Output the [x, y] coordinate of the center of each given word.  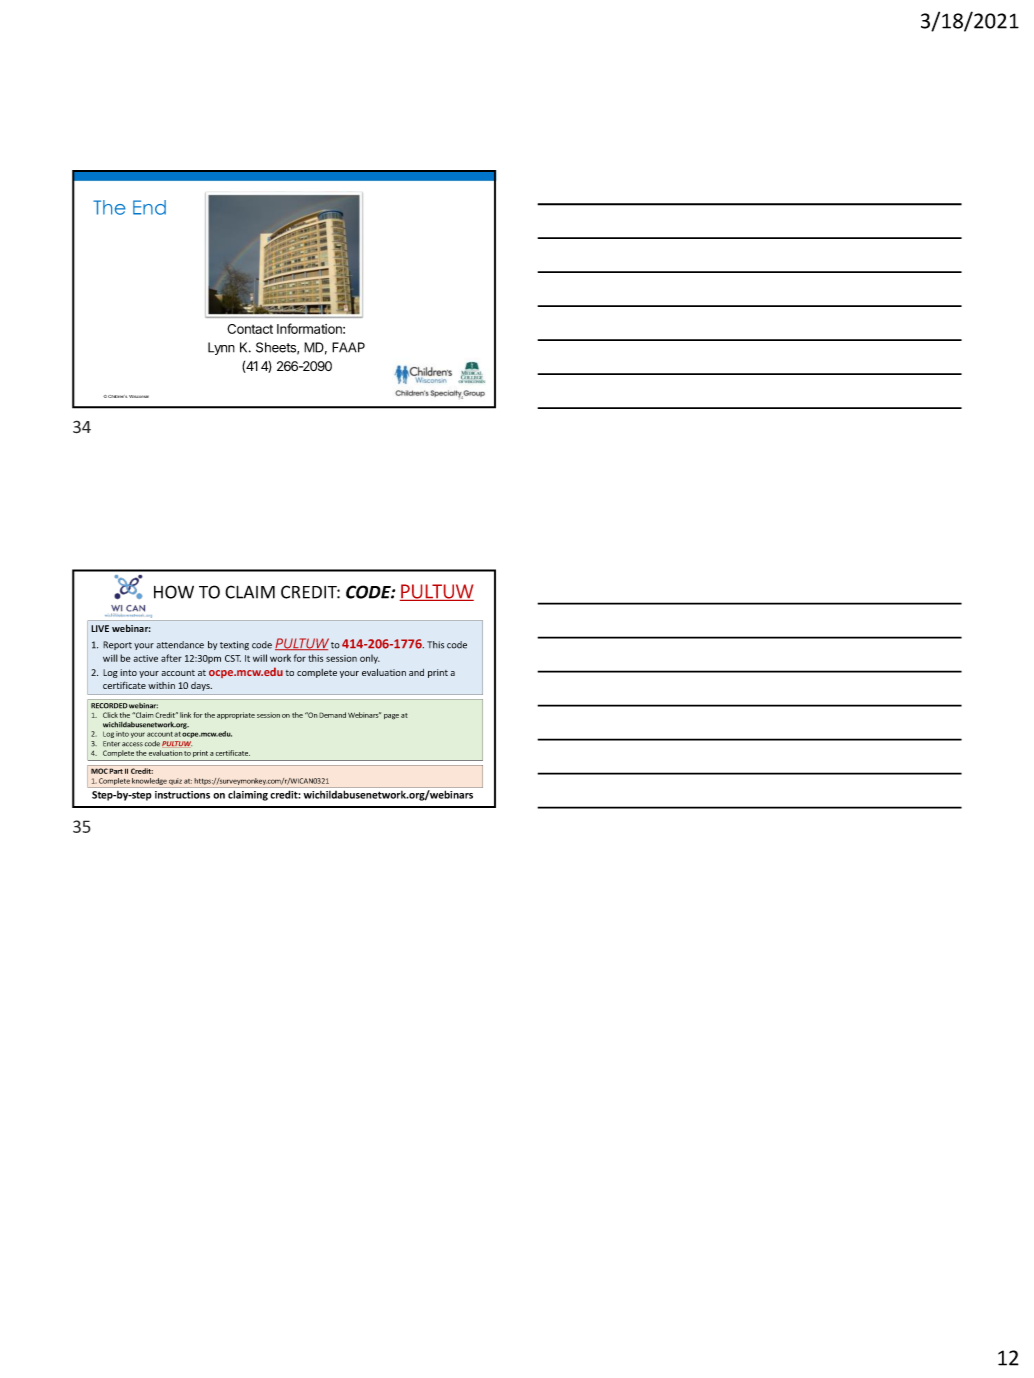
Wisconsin [139, 396]
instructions [182, 795]
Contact [250, 329]
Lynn [221, 348]
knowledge [149, 783]
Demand [332, 715]
